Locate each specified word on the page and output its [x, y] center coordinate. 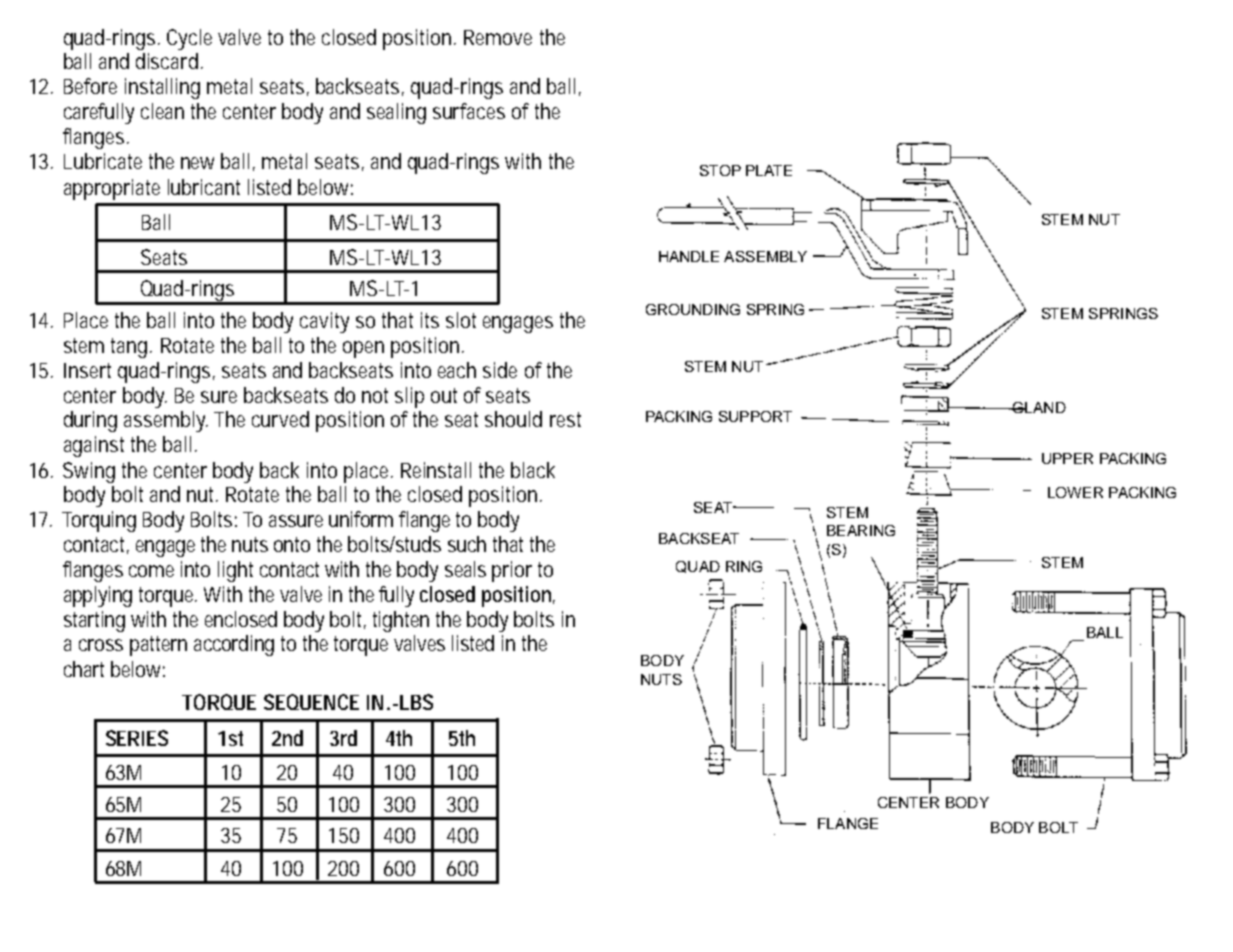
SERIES [137, 738]
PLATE [769, 170]
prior [512, 571]
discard [167, 61]
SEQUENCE [311, 702]
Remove [498, 37]
